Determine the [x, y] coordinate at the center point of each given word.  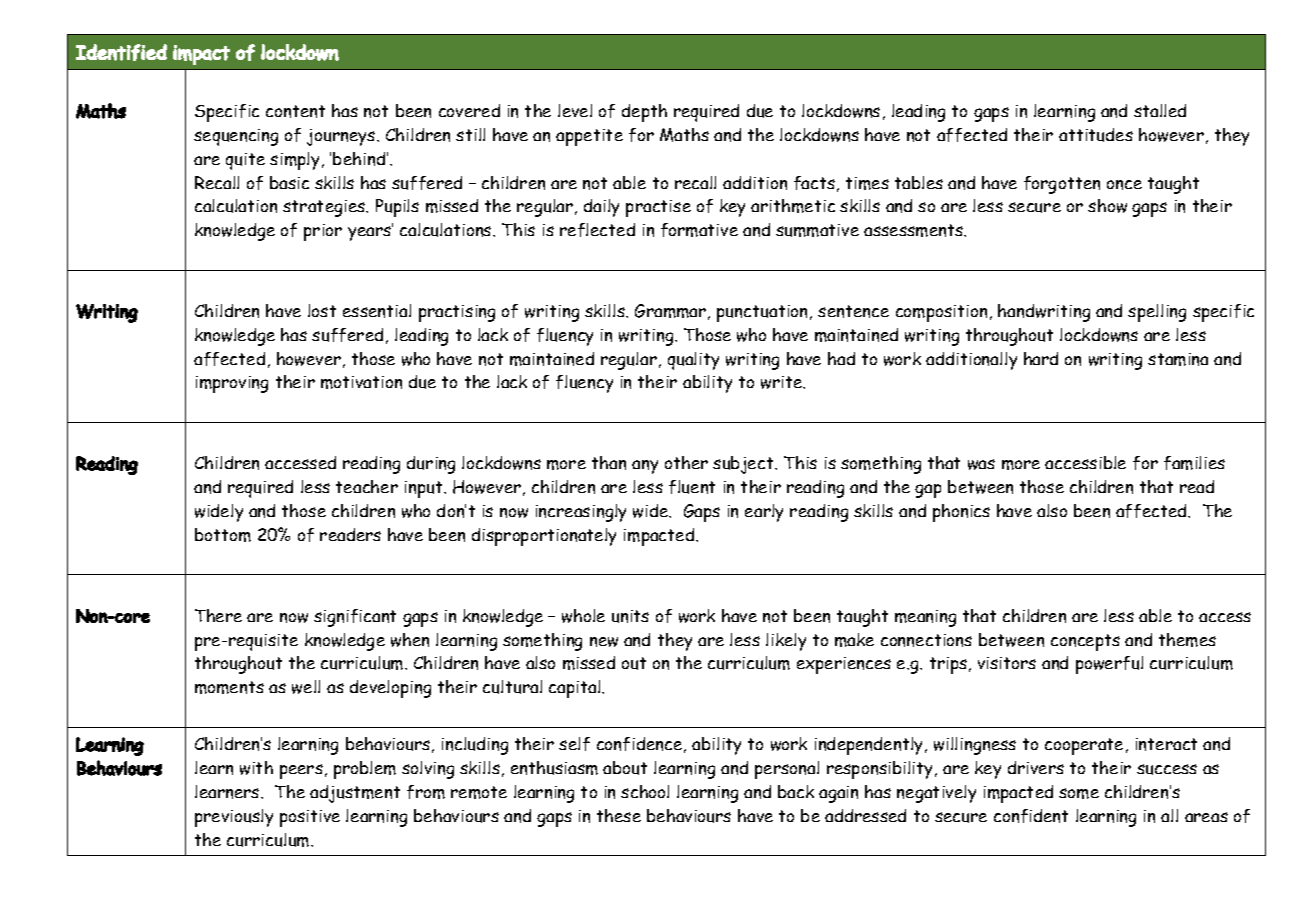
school [645, 791]
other [686, 462]
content [295, 111]
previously [234, 818]
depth [644, 113]
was [981, 464]
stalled [1160, 110]
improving [232, 384]
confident [1031, 816]
